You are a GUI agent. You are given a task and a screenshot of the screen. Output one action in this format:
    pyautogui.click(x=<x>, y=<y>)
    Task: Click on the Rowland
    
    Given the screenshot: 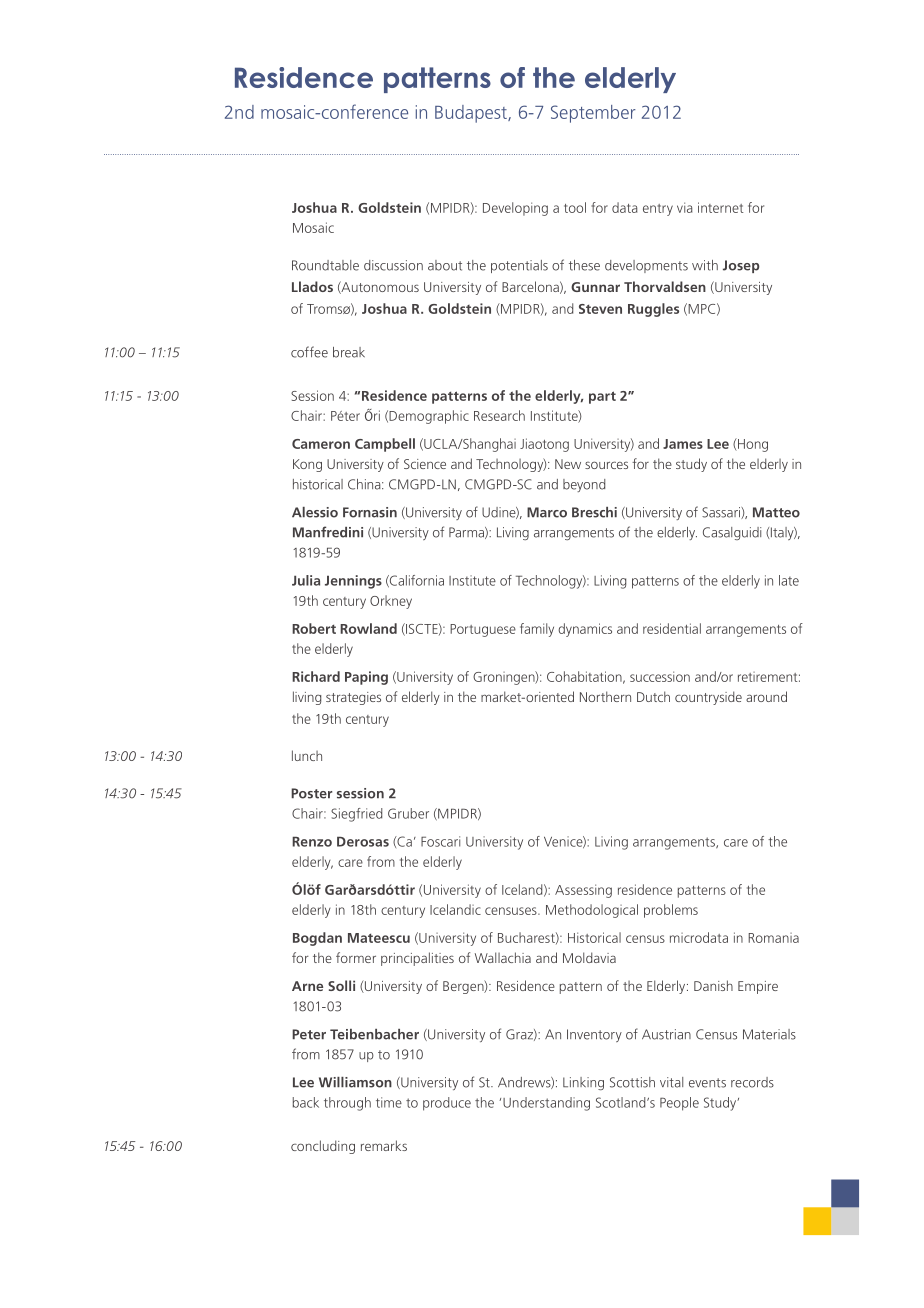 What is the action you would take?
    pyautogui.click(x=368, y=628)
